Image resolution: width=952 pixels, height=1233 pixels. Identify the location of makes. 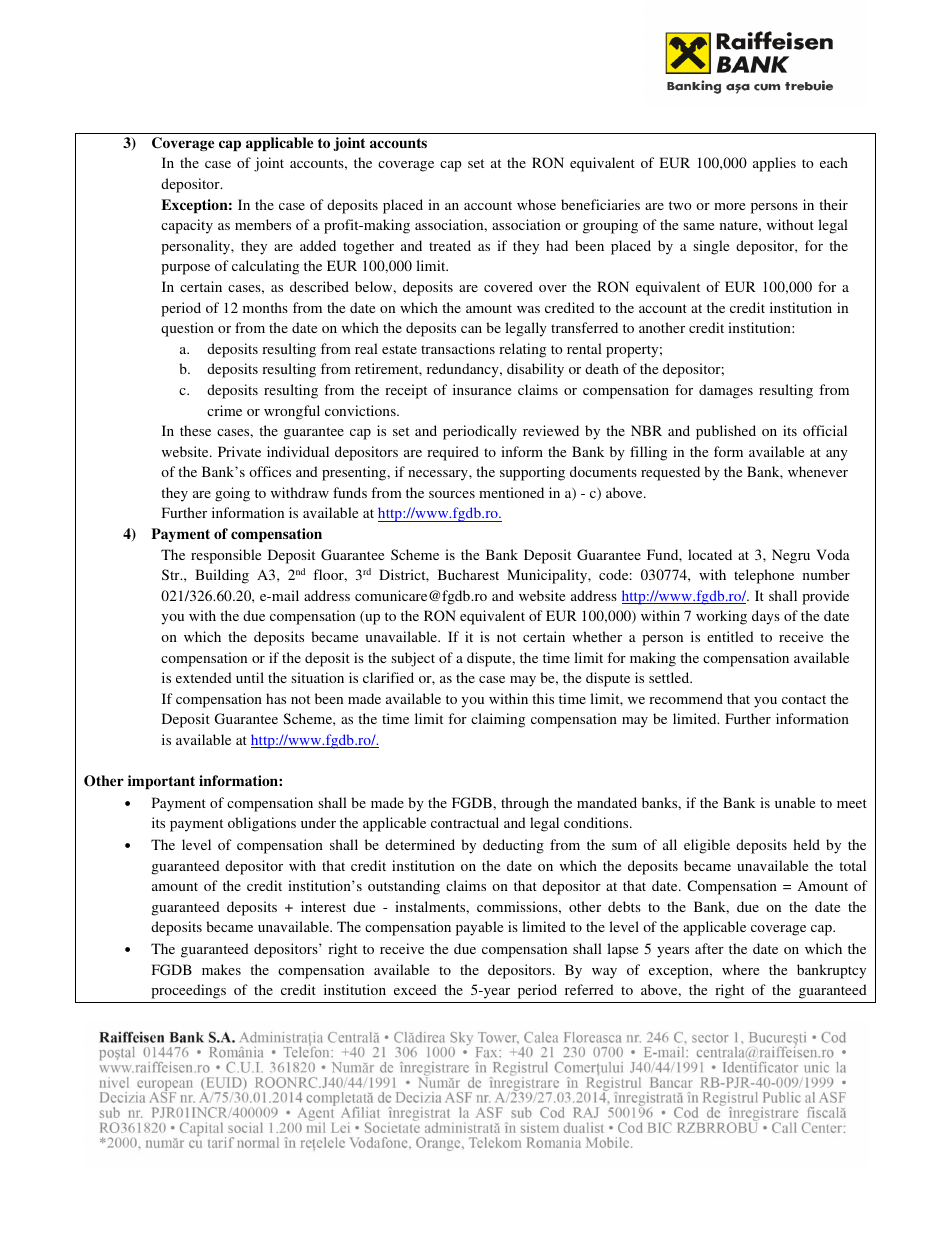
(221, 969).
